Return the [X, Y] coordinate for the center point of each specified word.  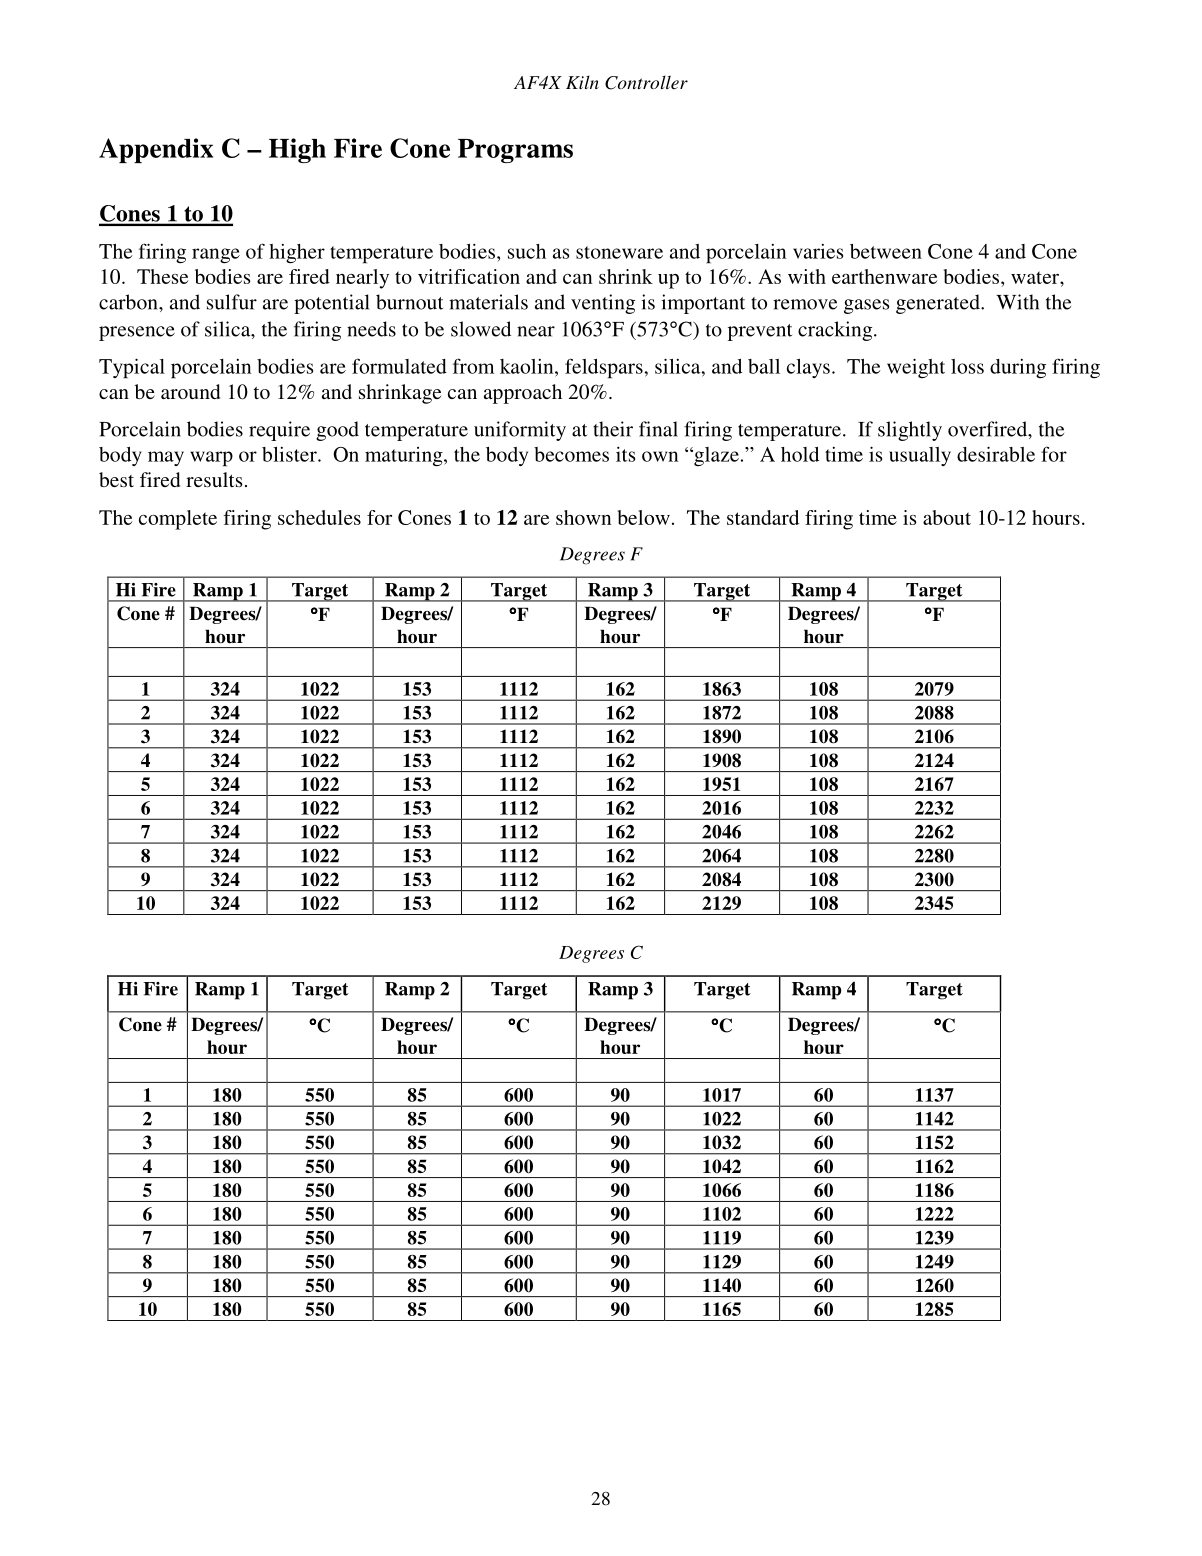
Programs [515, 151]
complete [178, 520]
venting [603, 304]
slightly [910, 431]
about [947, 517]
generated [939, 304]
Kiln [582, 82]
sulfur [232, 302]
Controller [646, 82]
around [190, 391]
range [216, 256]
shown [583, 517]
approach [523, 394]
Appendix [156, 150]
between [886, 251]
